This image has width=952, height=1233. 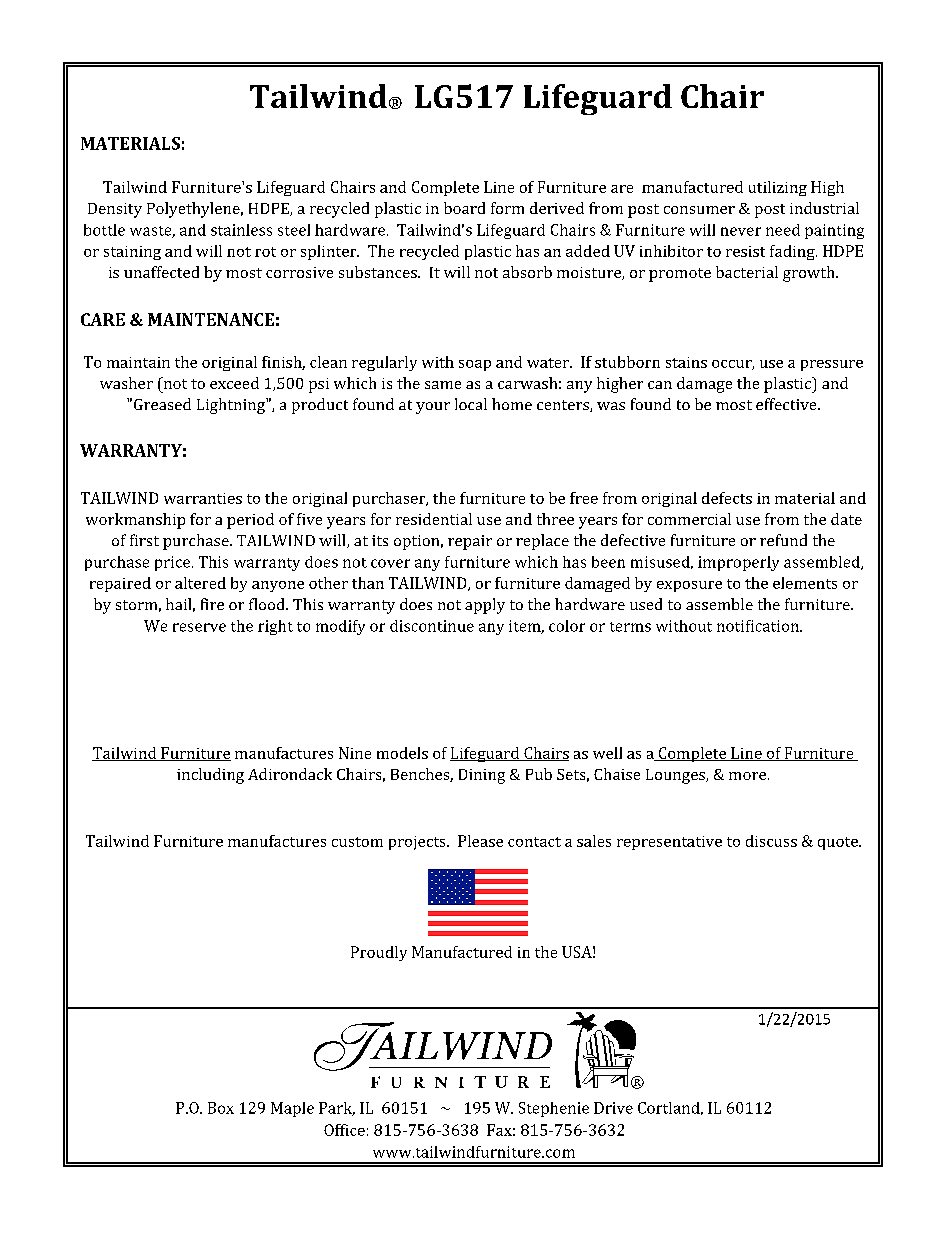 I want to click on Please, so click(x=480, y=841).
